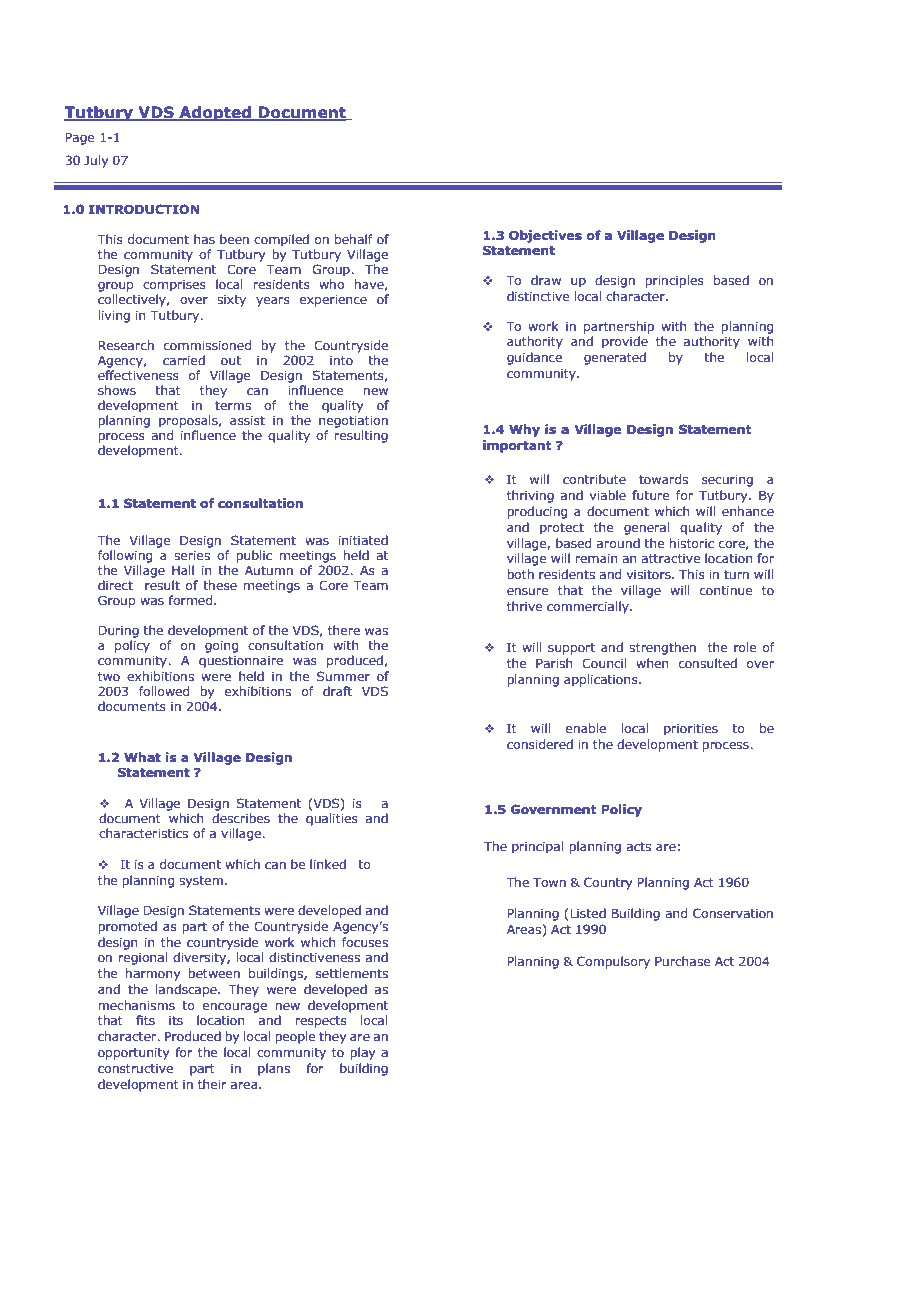 This screenshot has width=924, height=1308. What do you see at coordinates (354, 239) in the screenshot?
I see `behalf` at bounding box center [354, 239].
